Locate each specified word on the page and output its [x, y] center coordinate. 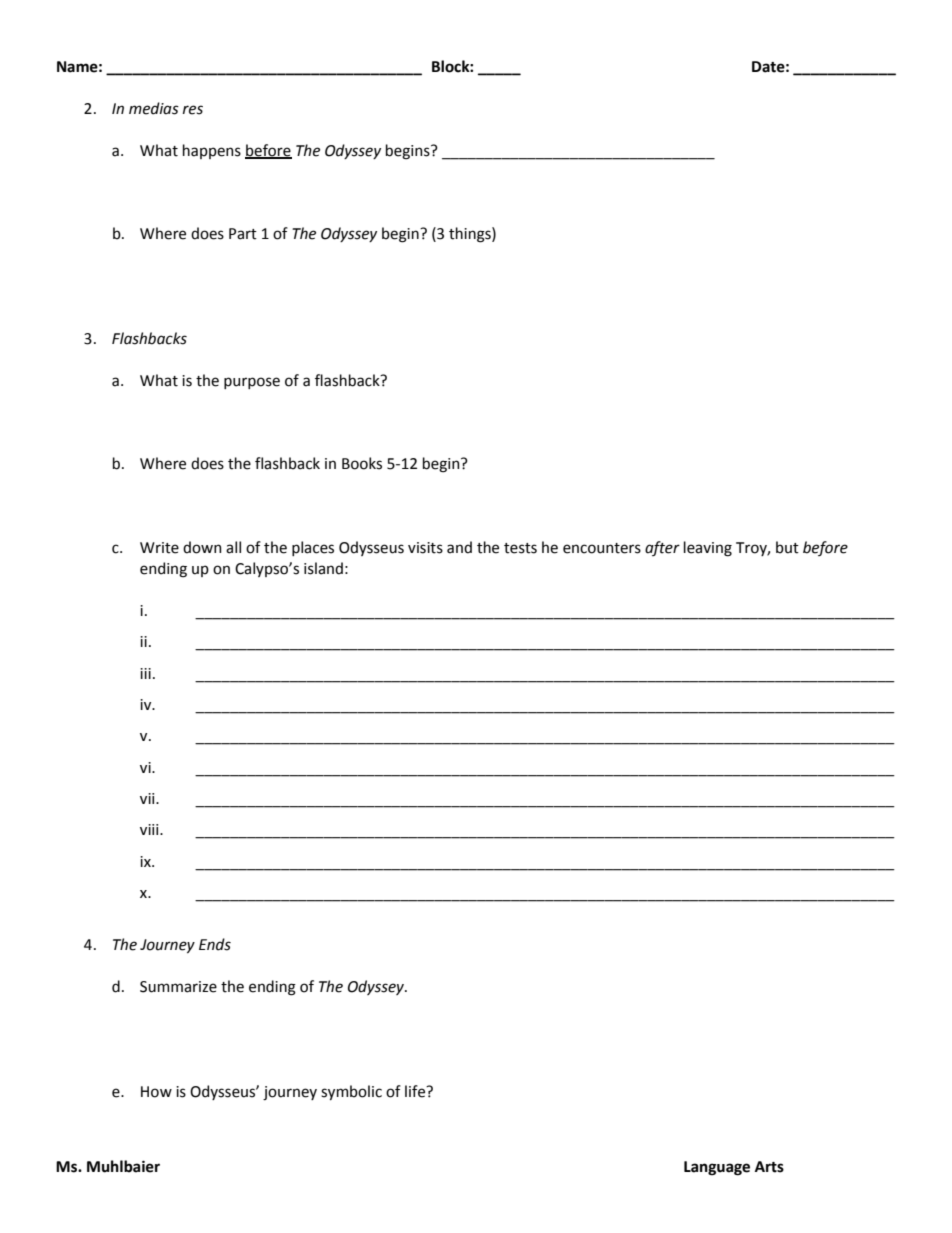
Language [717, 1168]
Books [362, 463]
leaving [708, 549]
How [156, 1092]
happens [212, 151]
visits [425, 548]
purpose [252, 383]
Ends [215, 944]
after [662, 548]
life [416, 1091]
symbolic [351, 1092]
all [233, 547]
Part [243, 234]
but [787, 547]
